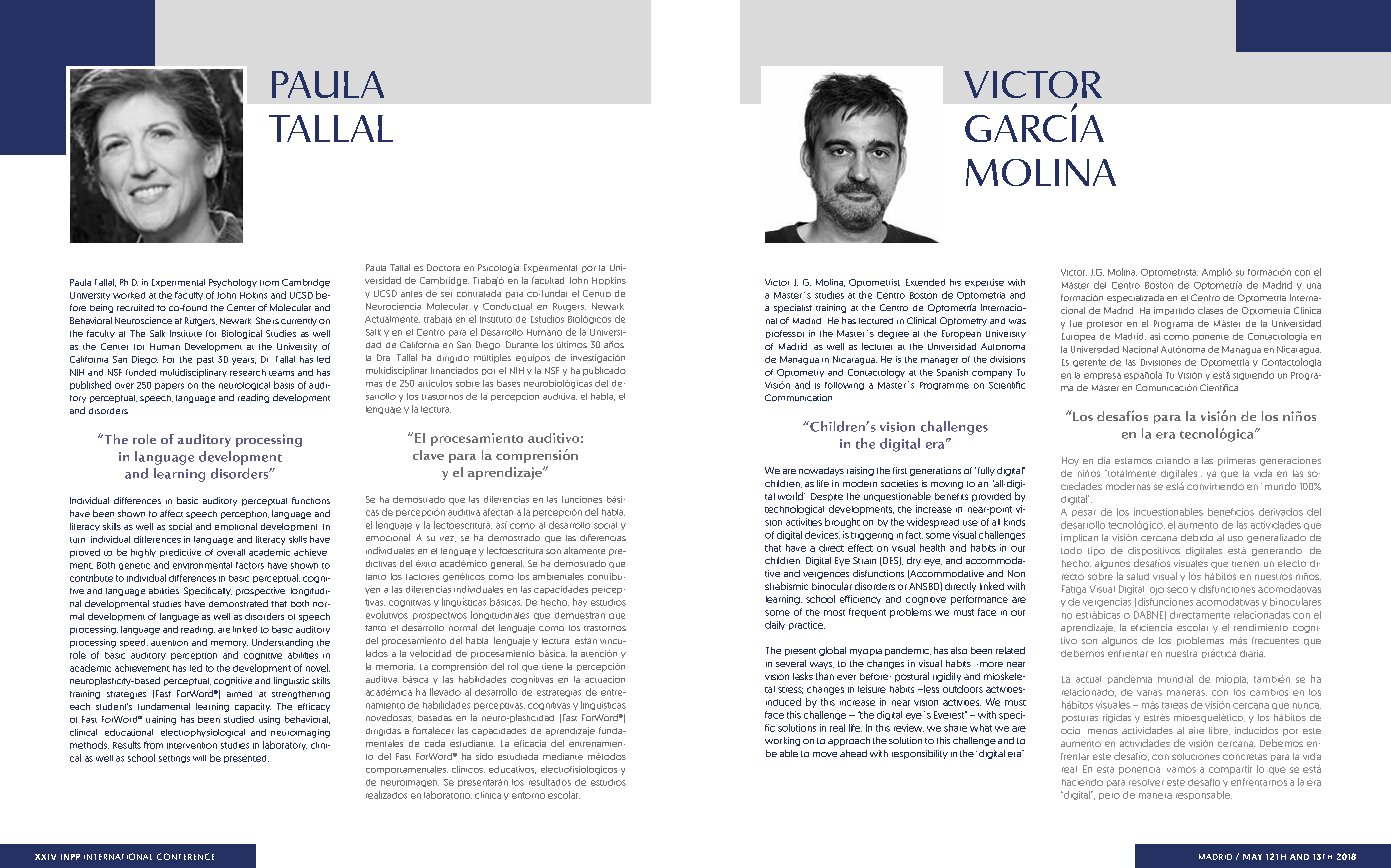 The height and width of the image is (868, 1391). I want to click on Hopkins, so click(609, 281).
